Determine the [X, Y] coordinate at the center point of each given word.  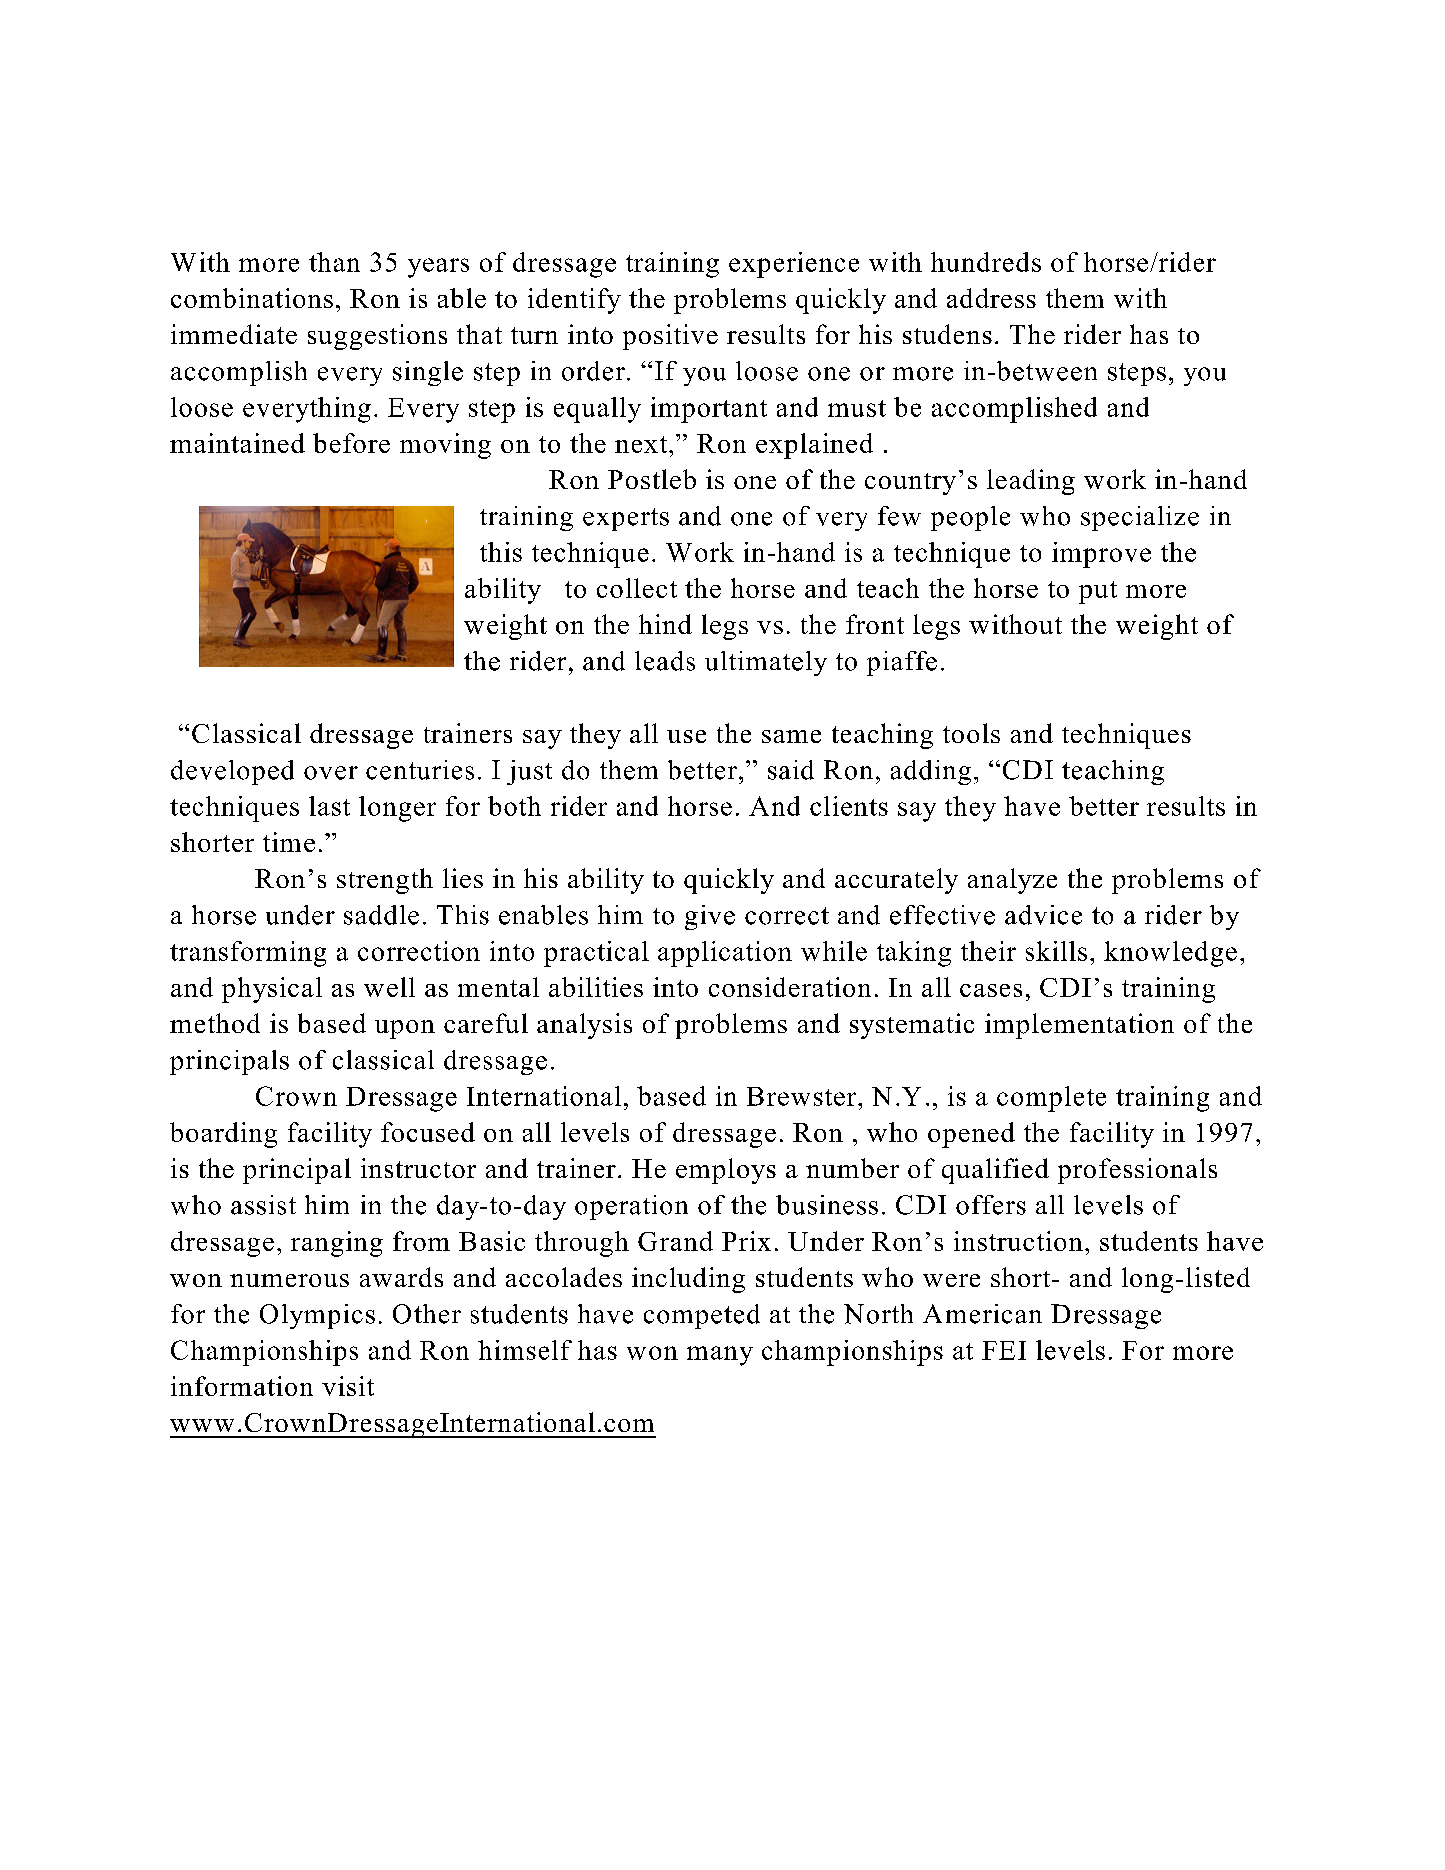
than [334, 262]
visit [348, 1386]
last [329, 806]
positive [670, 337]
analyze [1012, 881]
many [720, 1356]
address [991, 298]
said [791, 770]
